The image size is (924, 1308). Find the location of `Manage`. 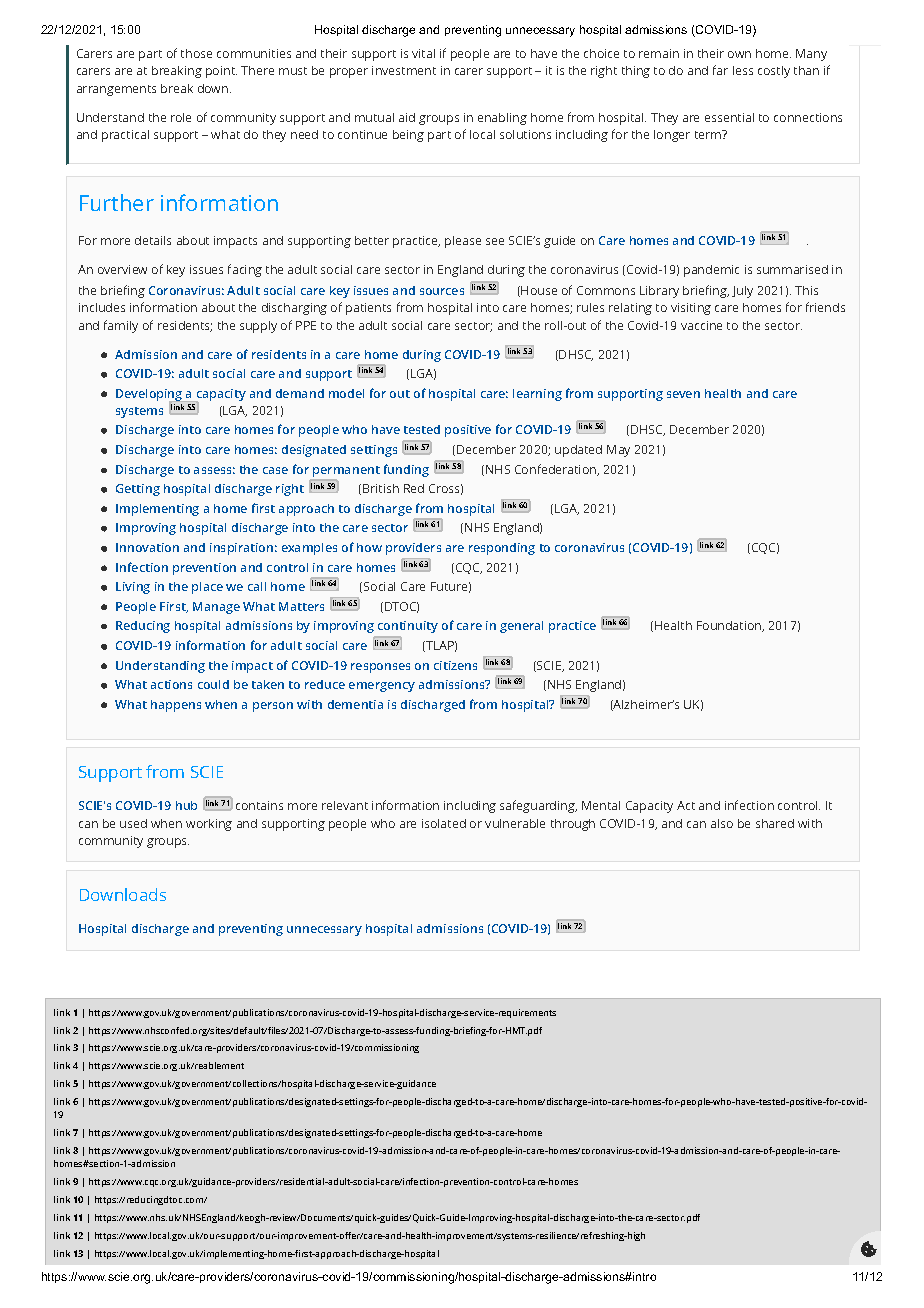

Manage is located at coordinates (216, 608).
